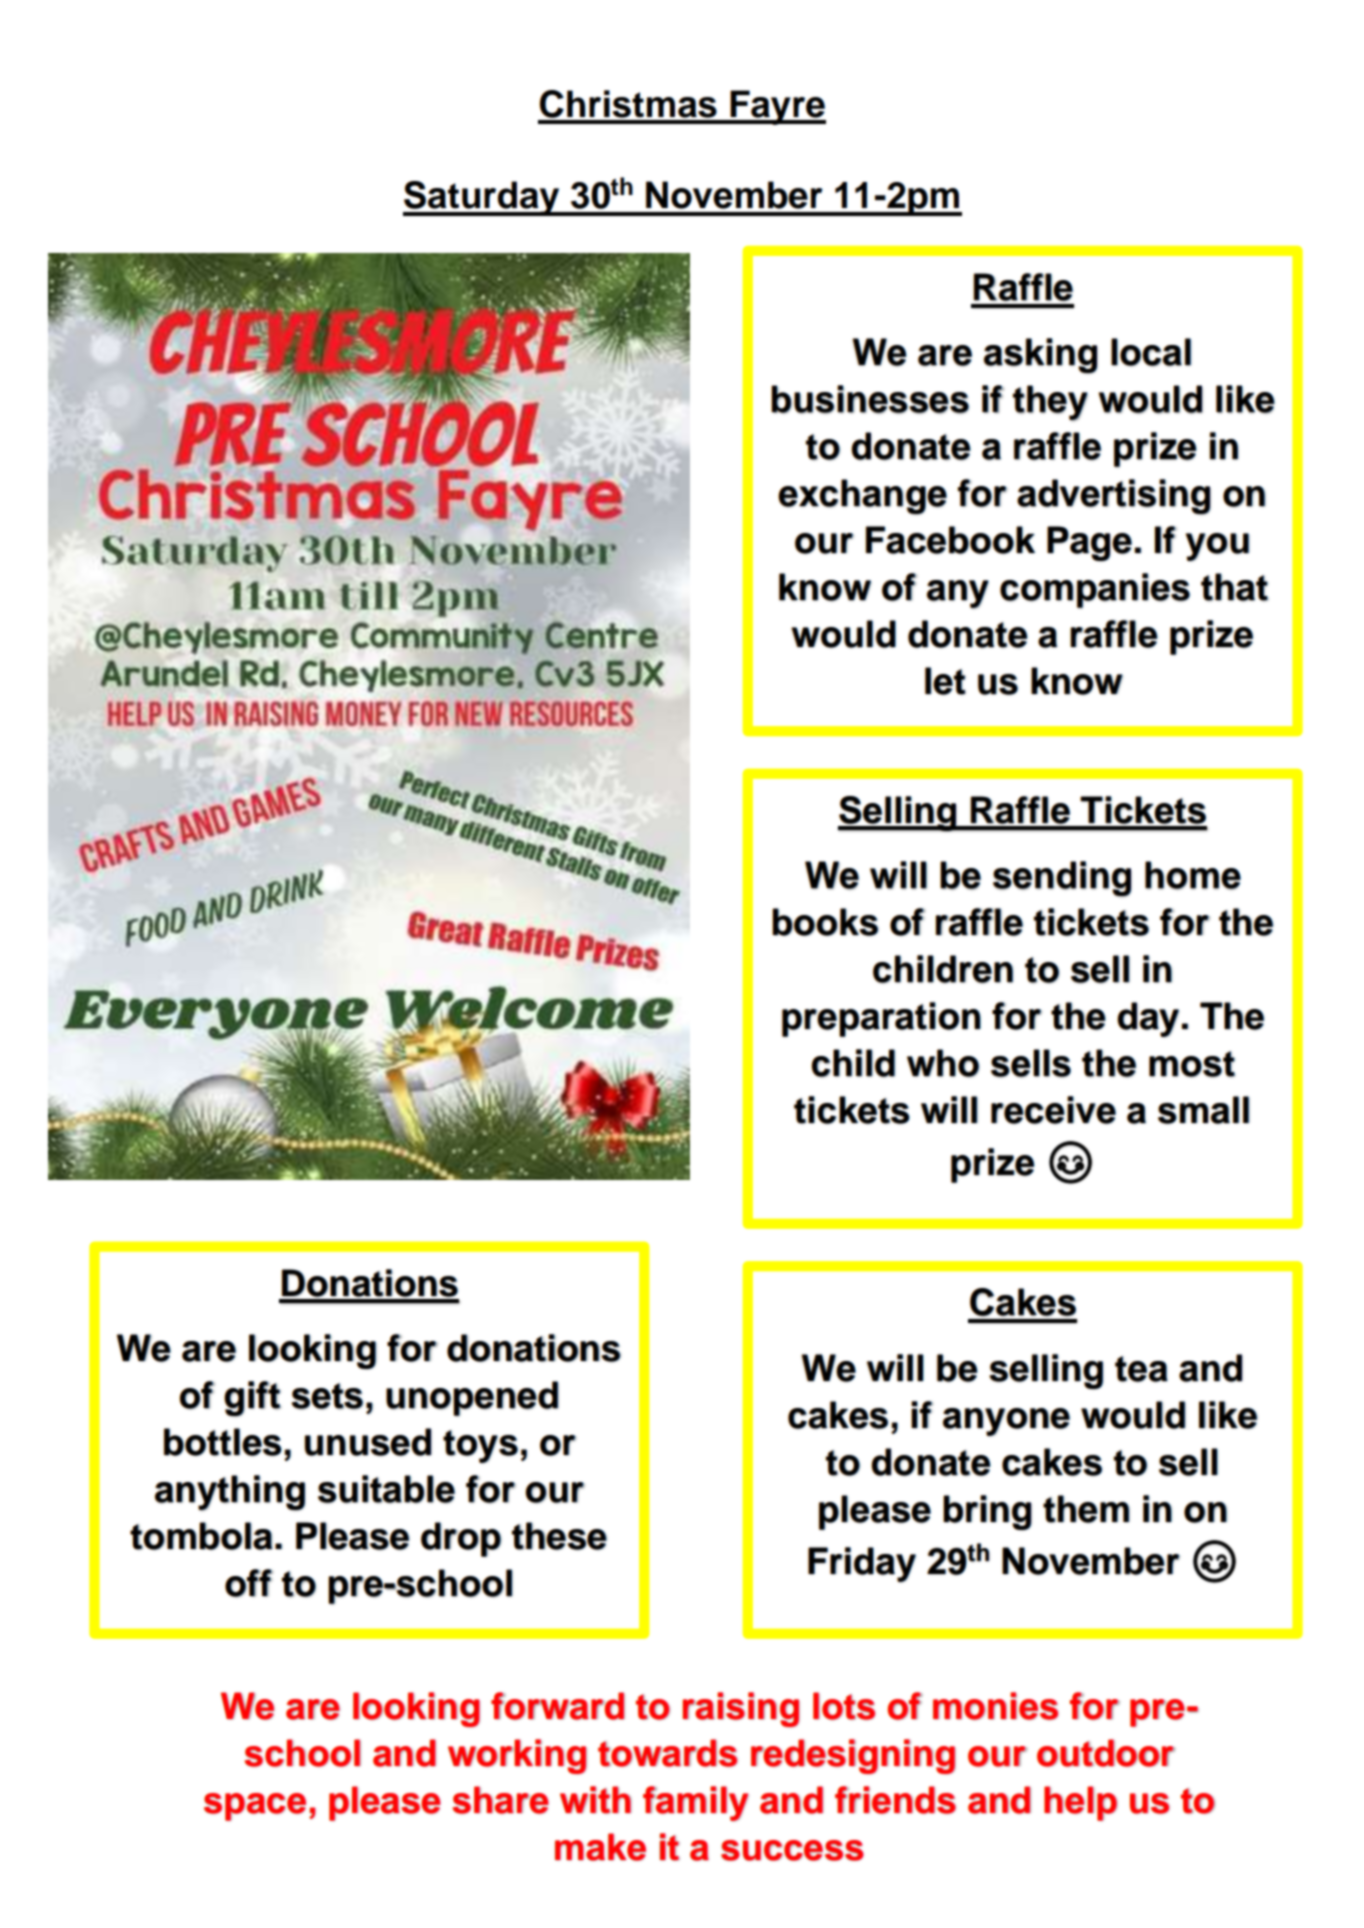  I want to click on companies, so click(1095, 590).
